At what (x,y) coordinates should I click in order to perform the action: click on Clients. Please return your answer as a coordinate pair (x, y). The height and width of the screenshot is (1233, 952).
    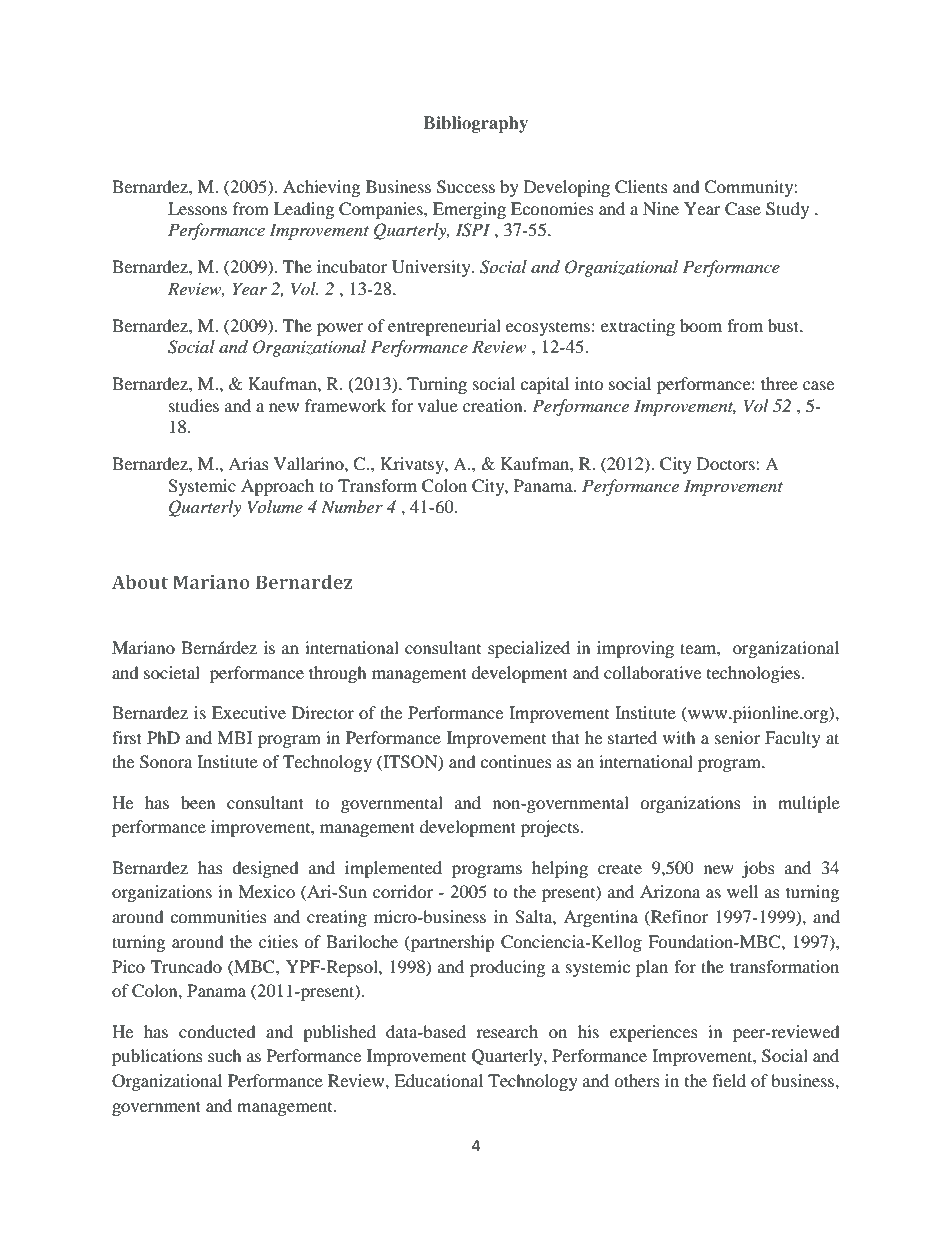
    Looking at the image, I should click on (641, 187).
